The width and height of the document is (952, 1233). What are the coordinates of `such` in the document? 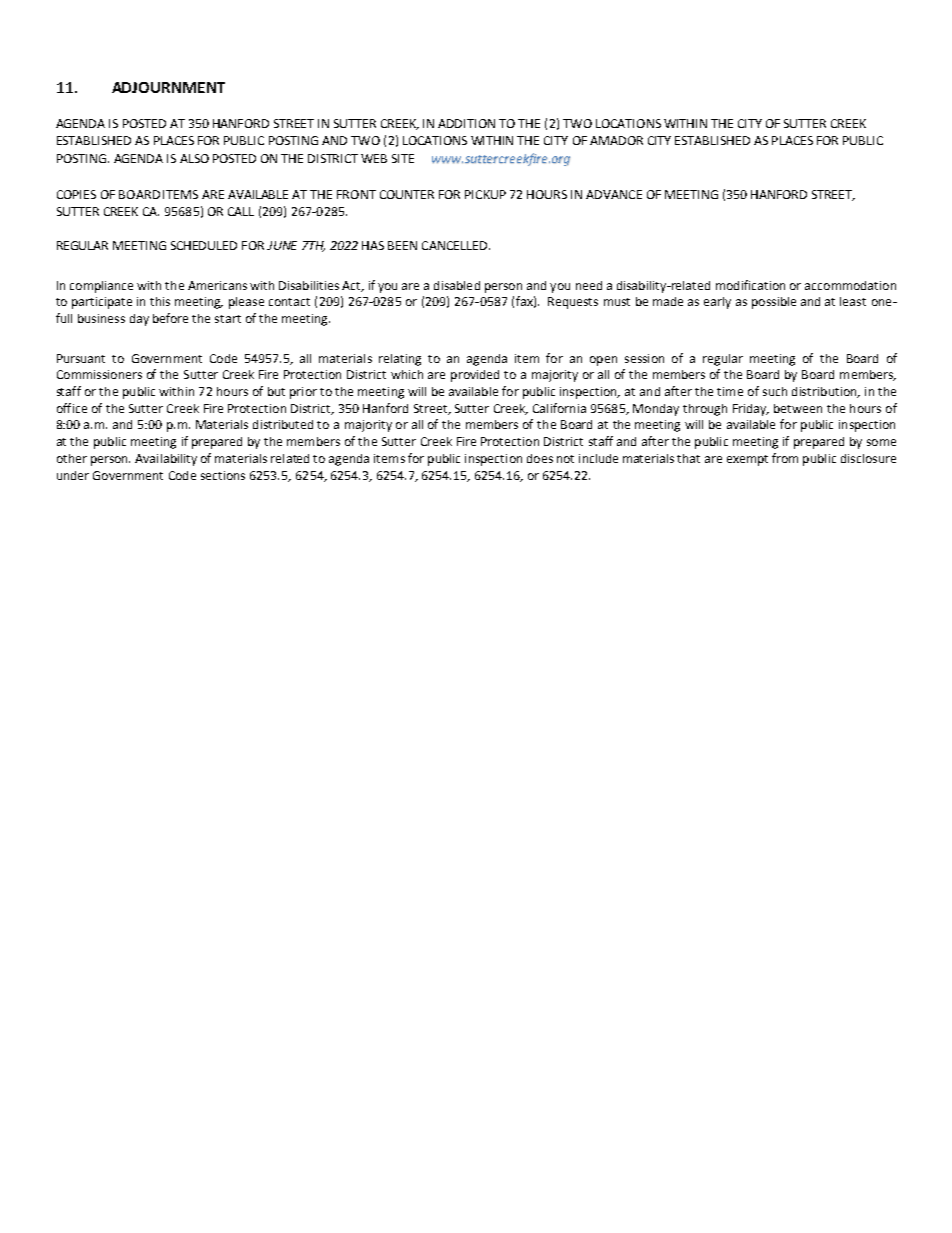 It's located at (775, 391).
